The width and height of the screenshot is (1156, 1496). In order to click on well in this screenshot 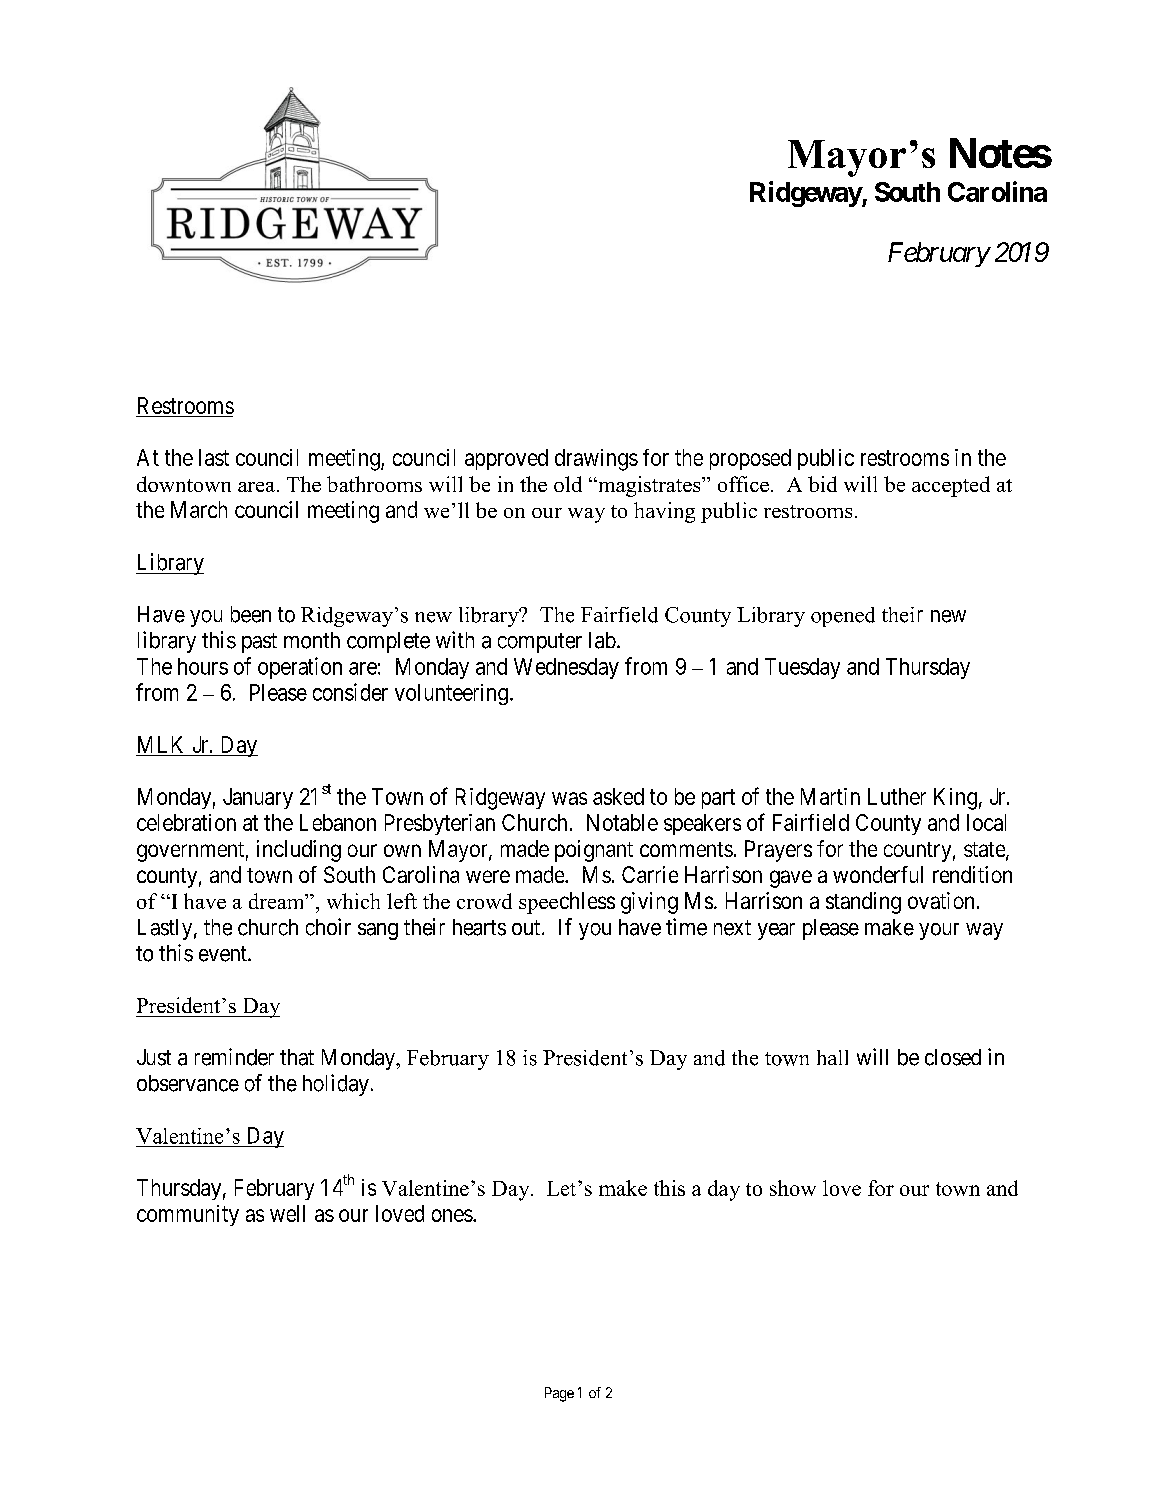, I will do `click(287, 1213)`.
